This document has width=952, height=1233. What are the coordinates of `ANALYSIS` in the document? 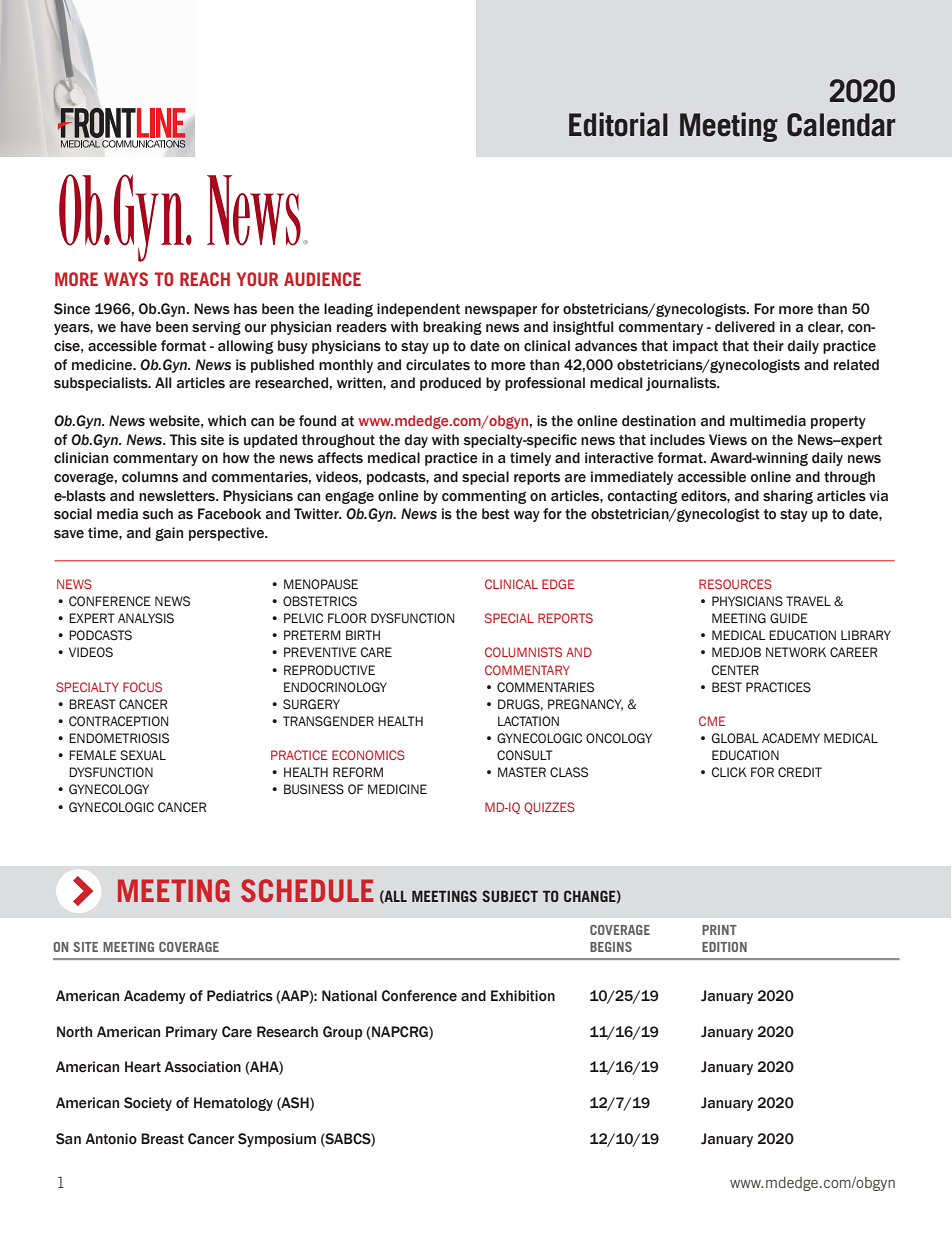 It's located at (146, 618).
